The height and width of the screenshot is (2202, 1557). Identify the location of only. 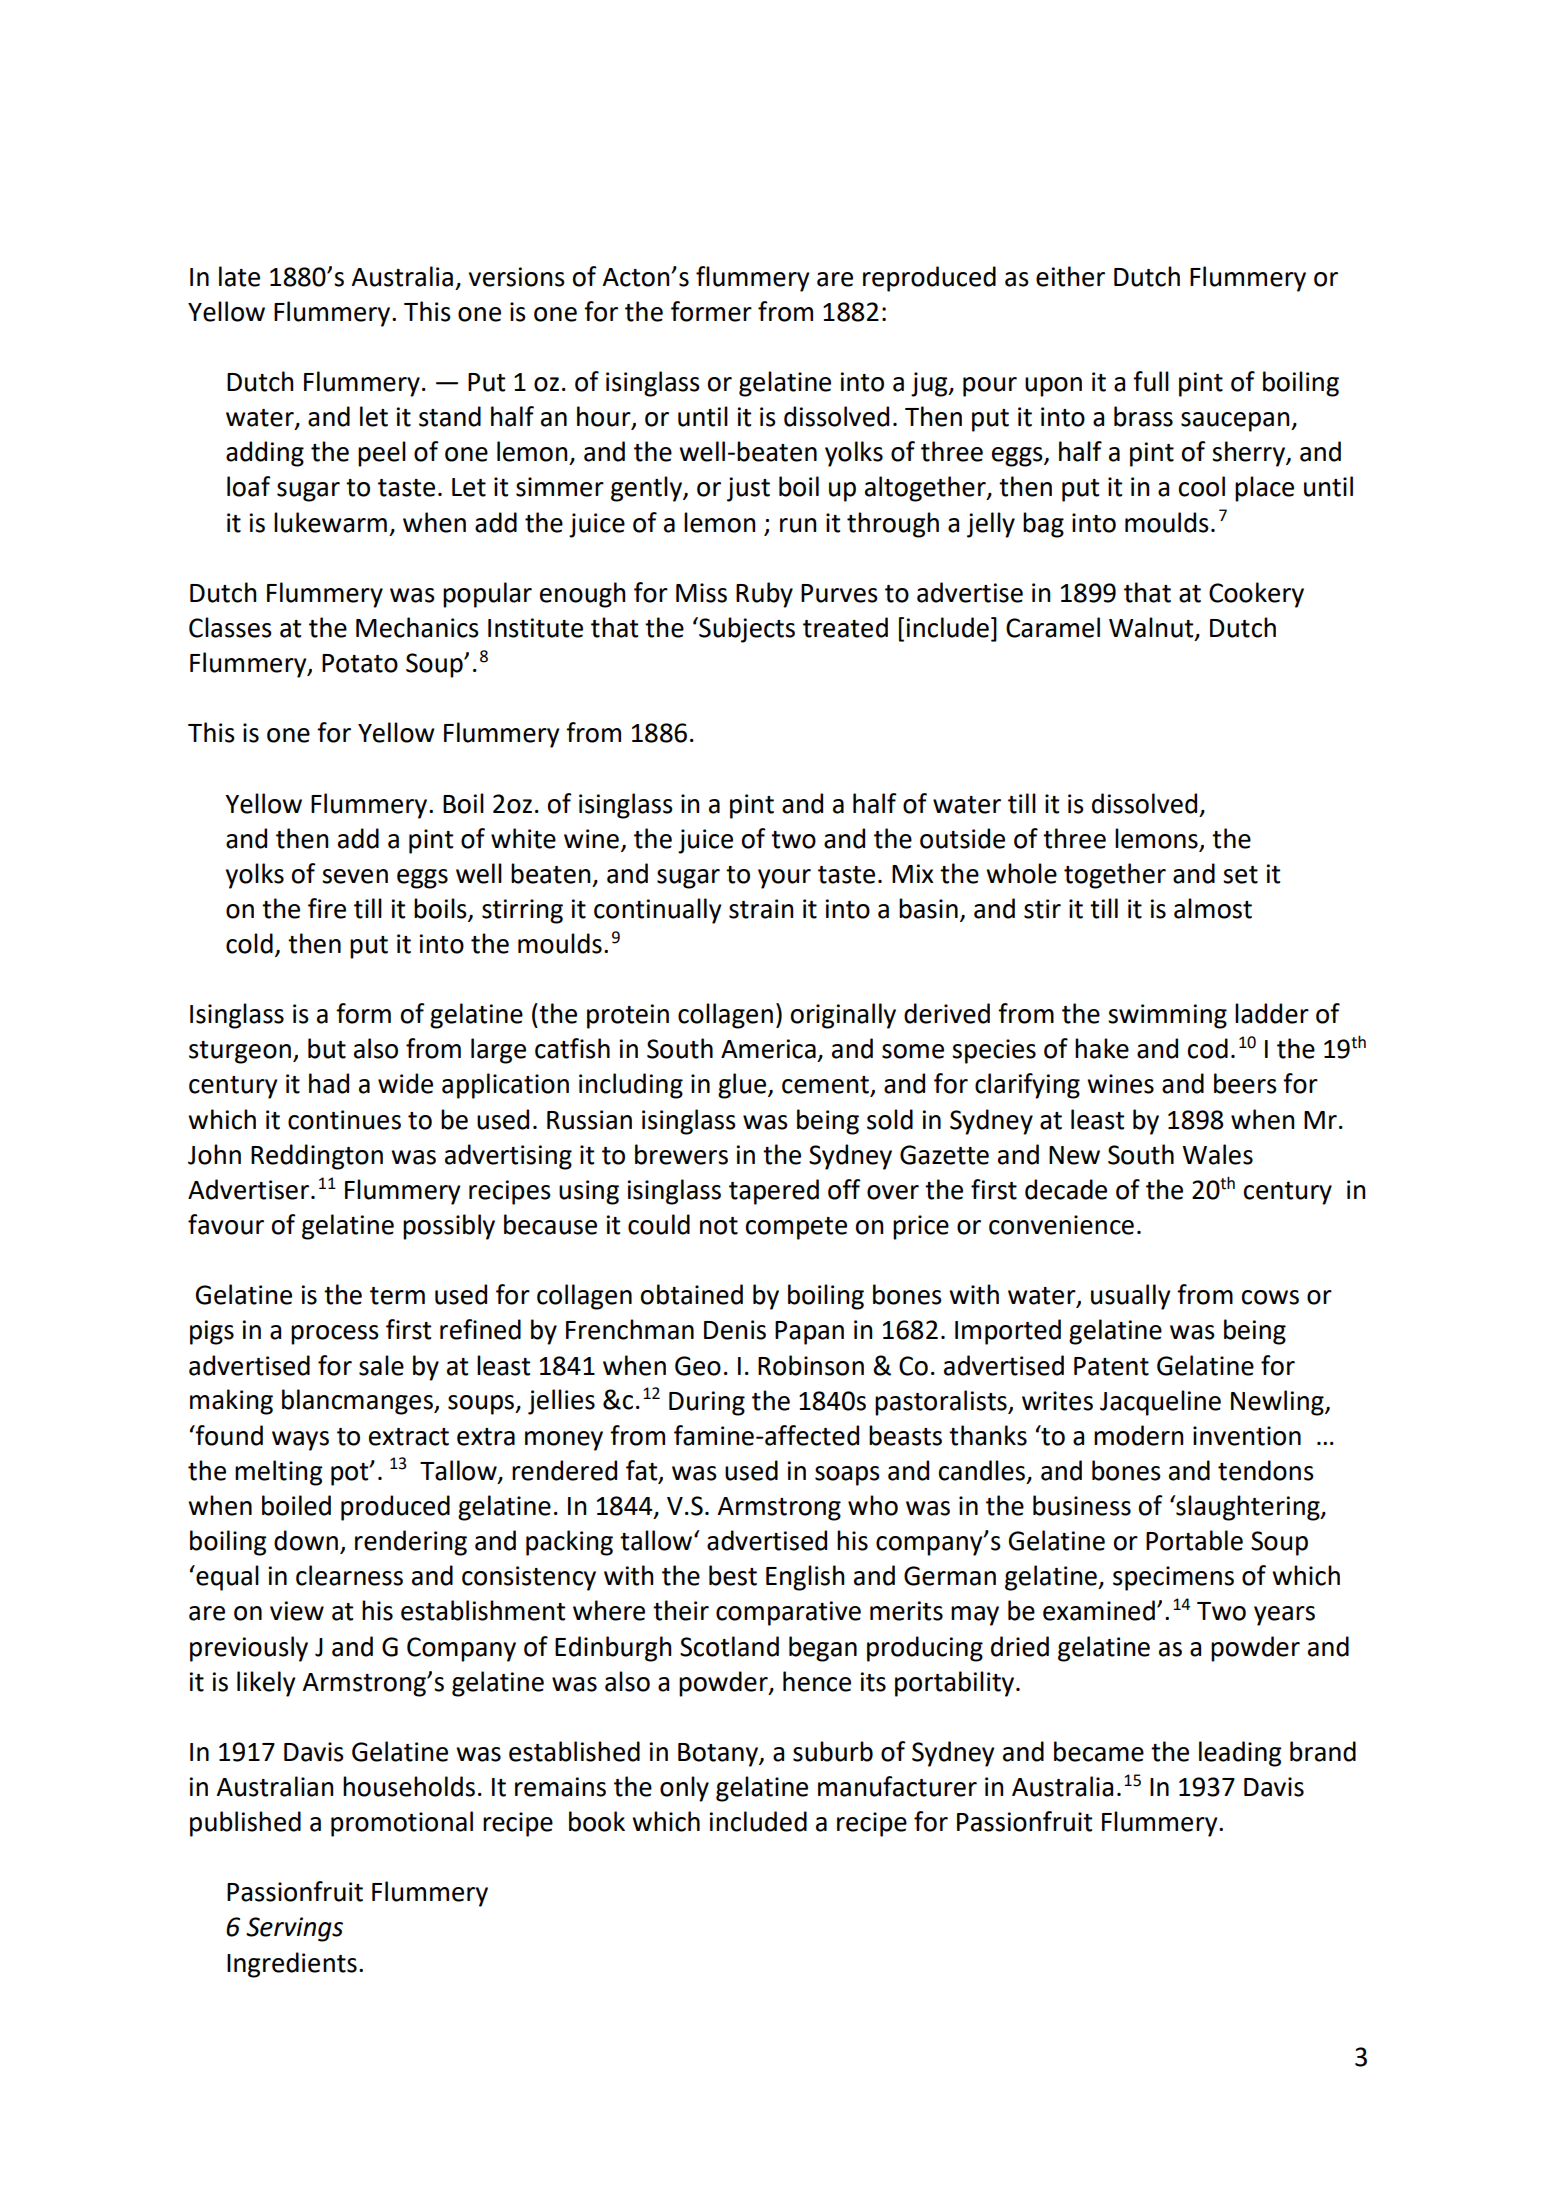
(684, 1789).
